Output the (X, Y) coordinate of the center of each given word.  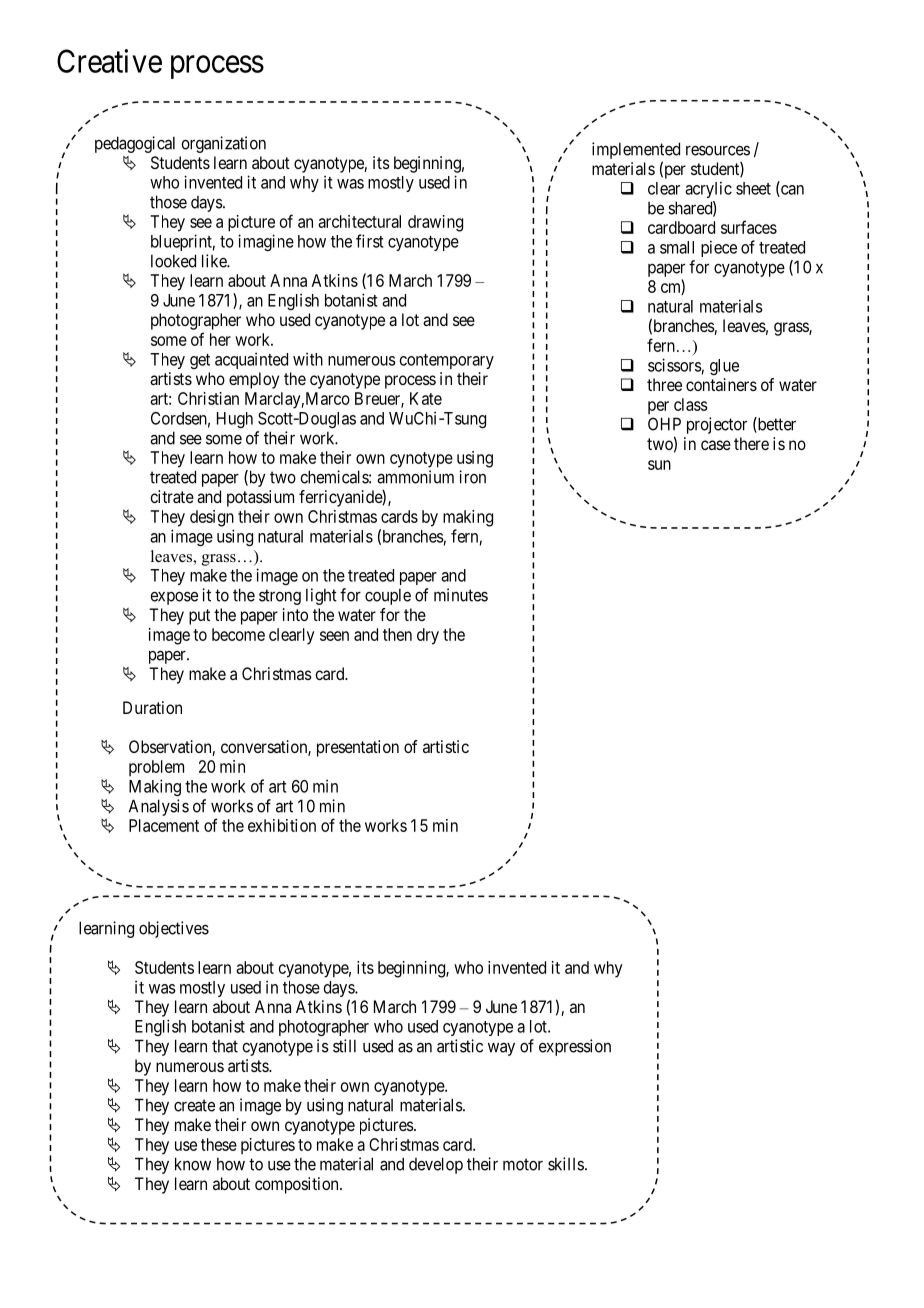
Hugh (235, 420)
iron (472, 477)
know (193, 1164)
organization (223, 144)
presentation (358, 748)
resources (718, 150)
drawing (435, 223)
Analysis (159, 807)
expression (575, 1047)
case (716, 445)
